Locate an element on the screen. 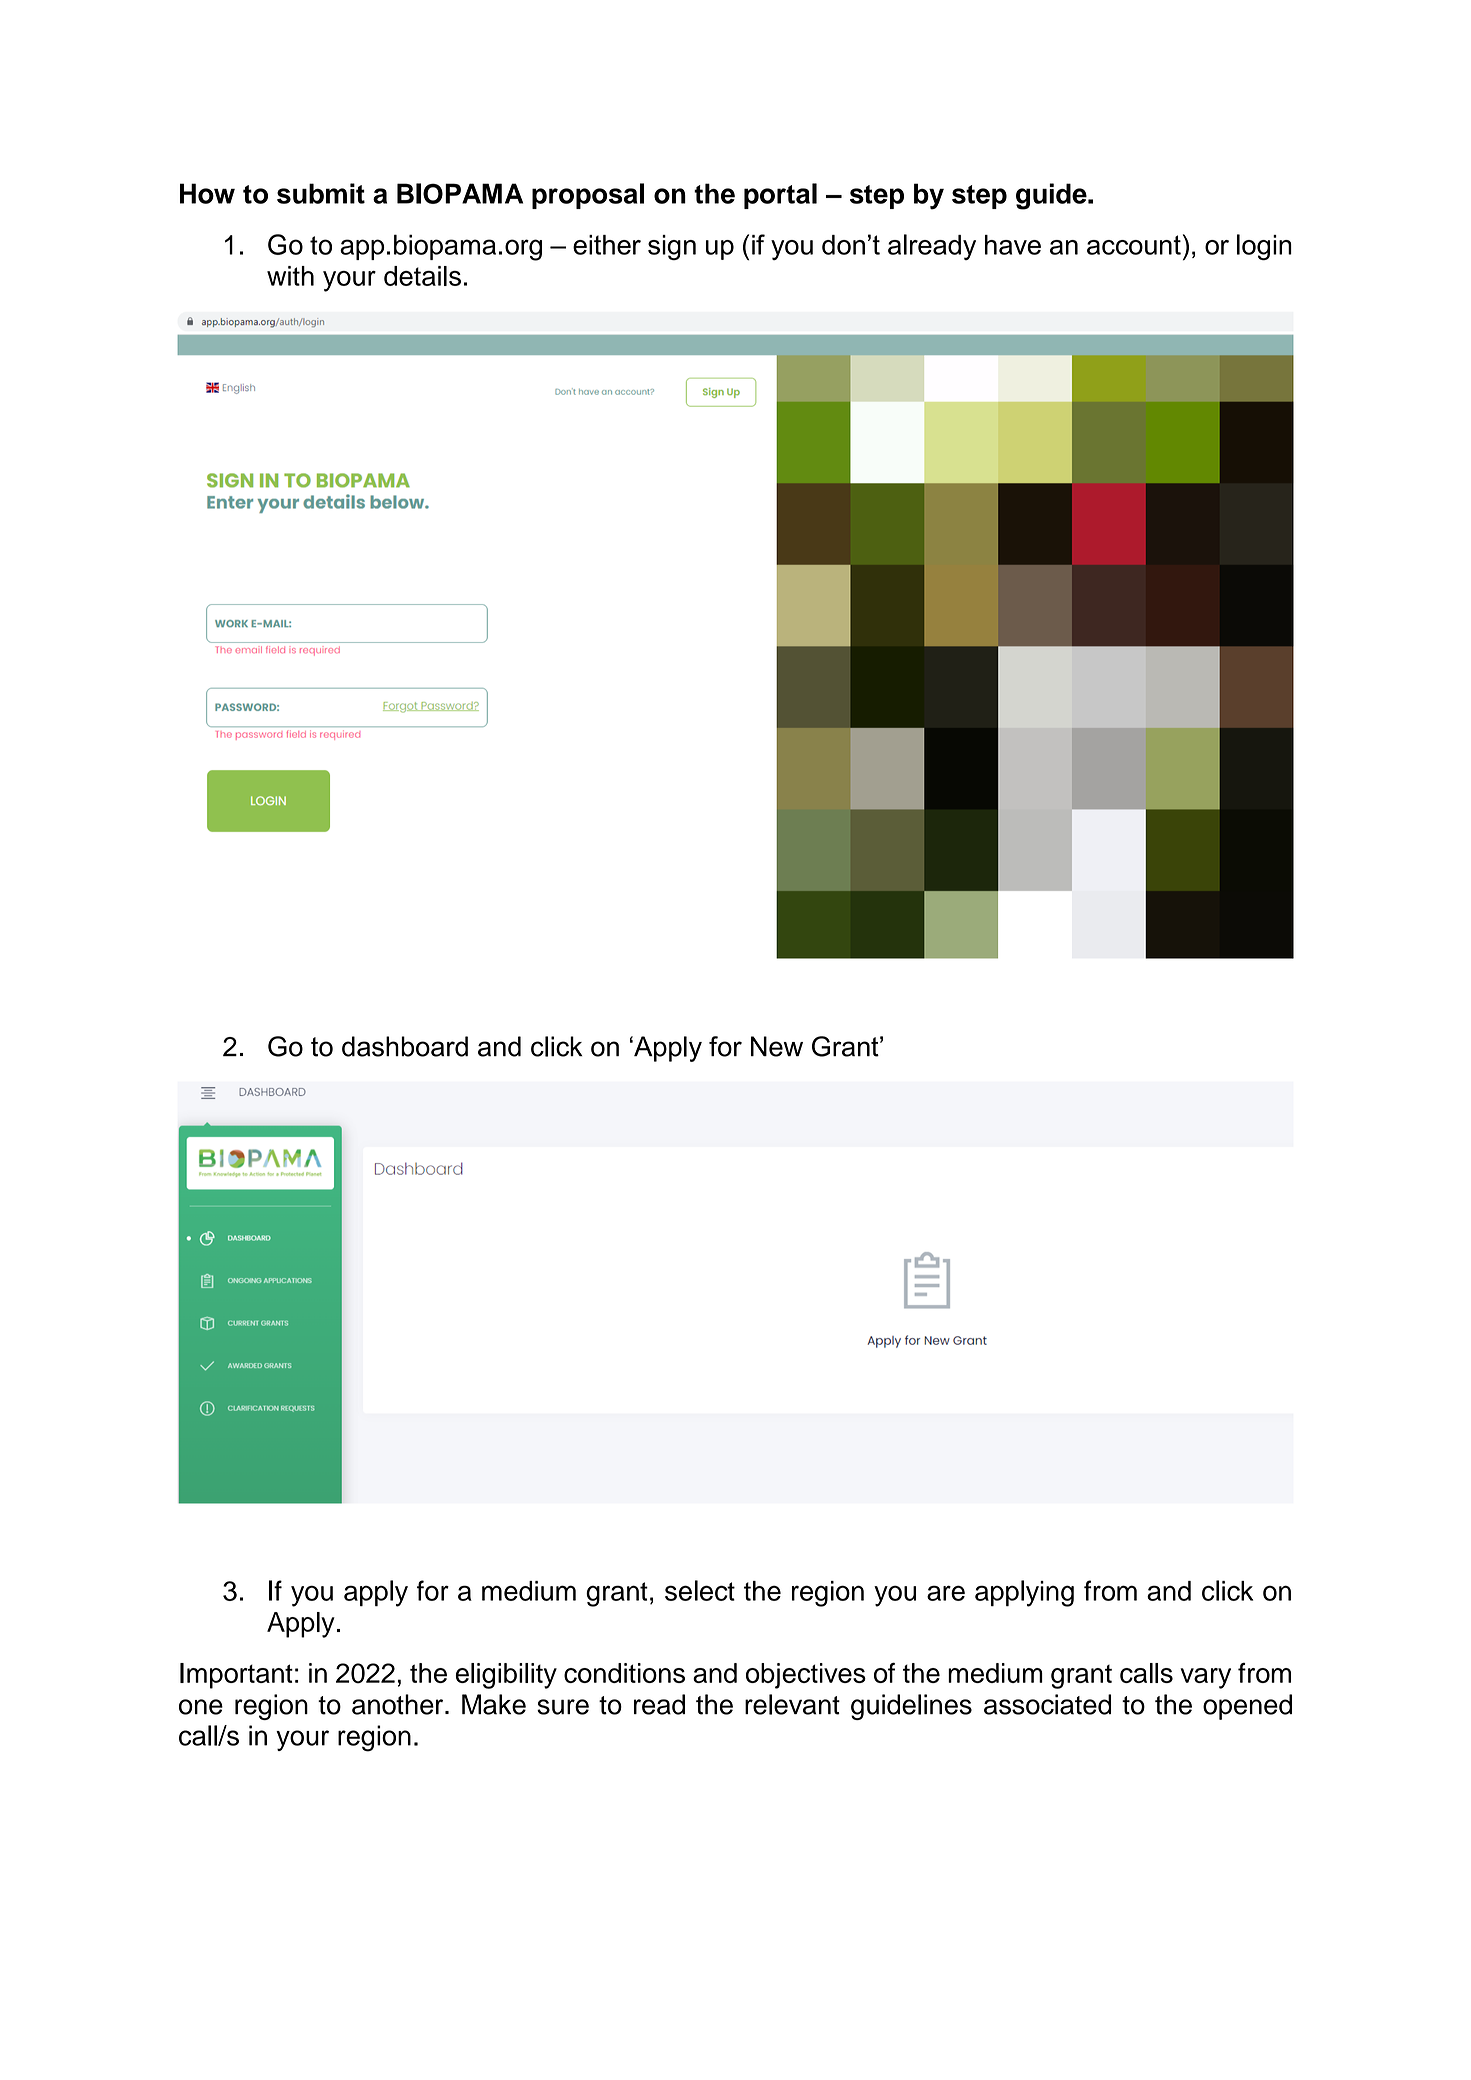 This screenshot has height=2080, width=1471. vary is located at coordinates (1205, 1678).
